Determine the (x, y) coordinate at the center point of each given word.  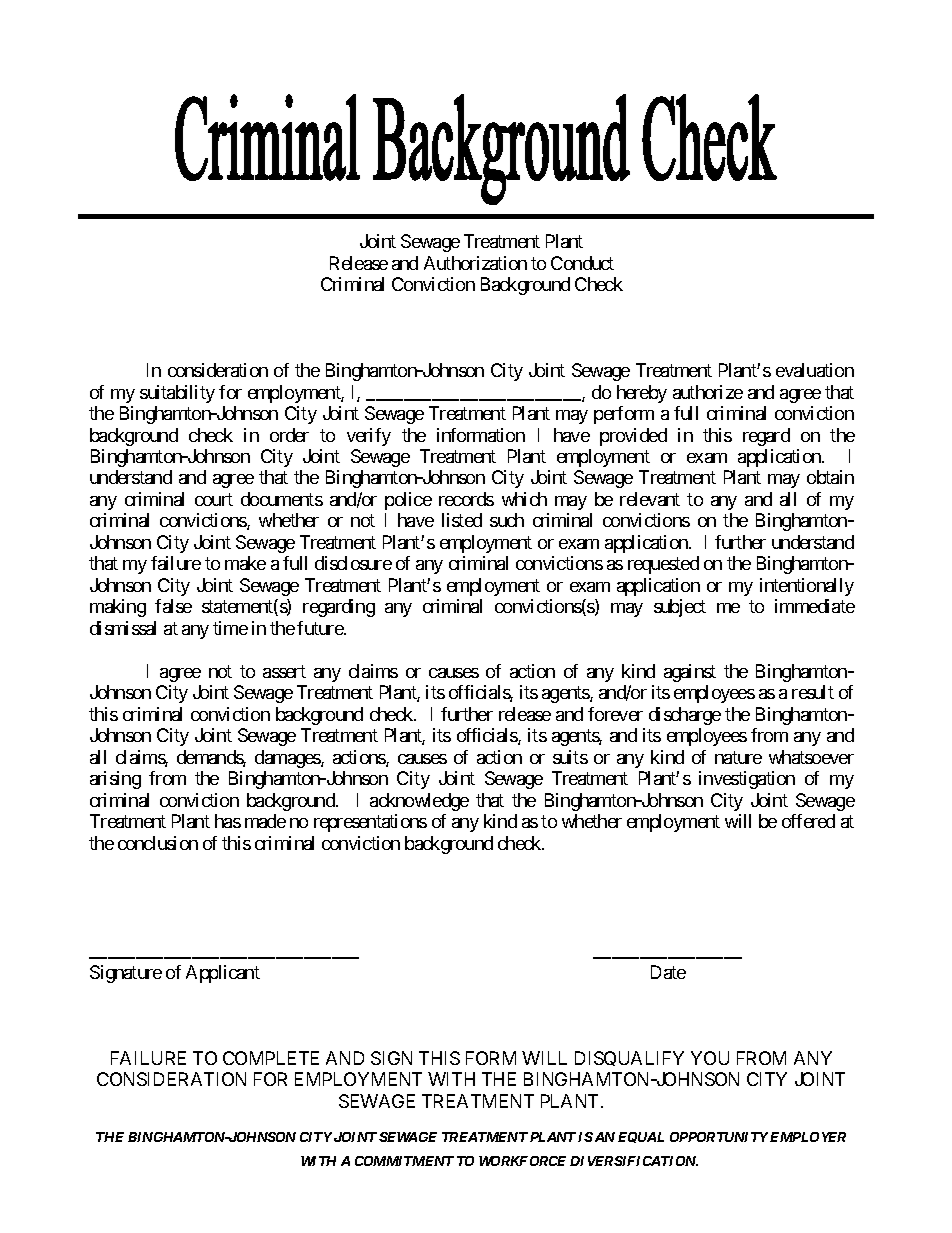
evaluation (815, 370)
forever (615, 714)
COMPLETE (271, 1058)
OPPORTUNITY (719, 1137)
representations (370, 823)
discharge (685, 716)
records (466, 499)
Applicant (223, 974)
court (214, 499)
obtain (830, 477)
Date (668, 972)
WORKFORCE (522, 1161)
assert (284, 671)
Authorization (475, 263)
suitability (177, 394)
